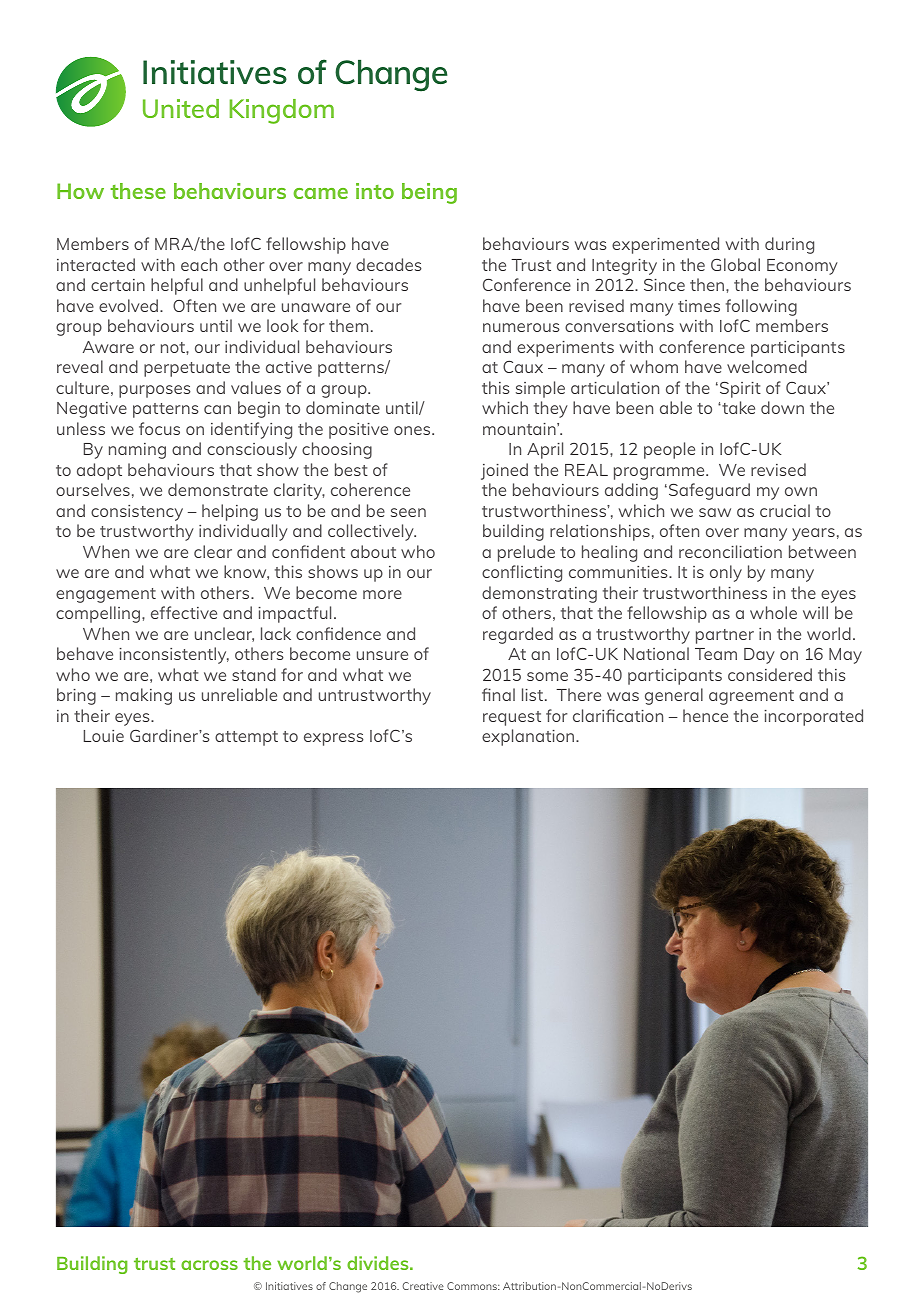  What do you see at coordinates (789, 245) in the image?
I see `during` at bounding box center [789, 245].
